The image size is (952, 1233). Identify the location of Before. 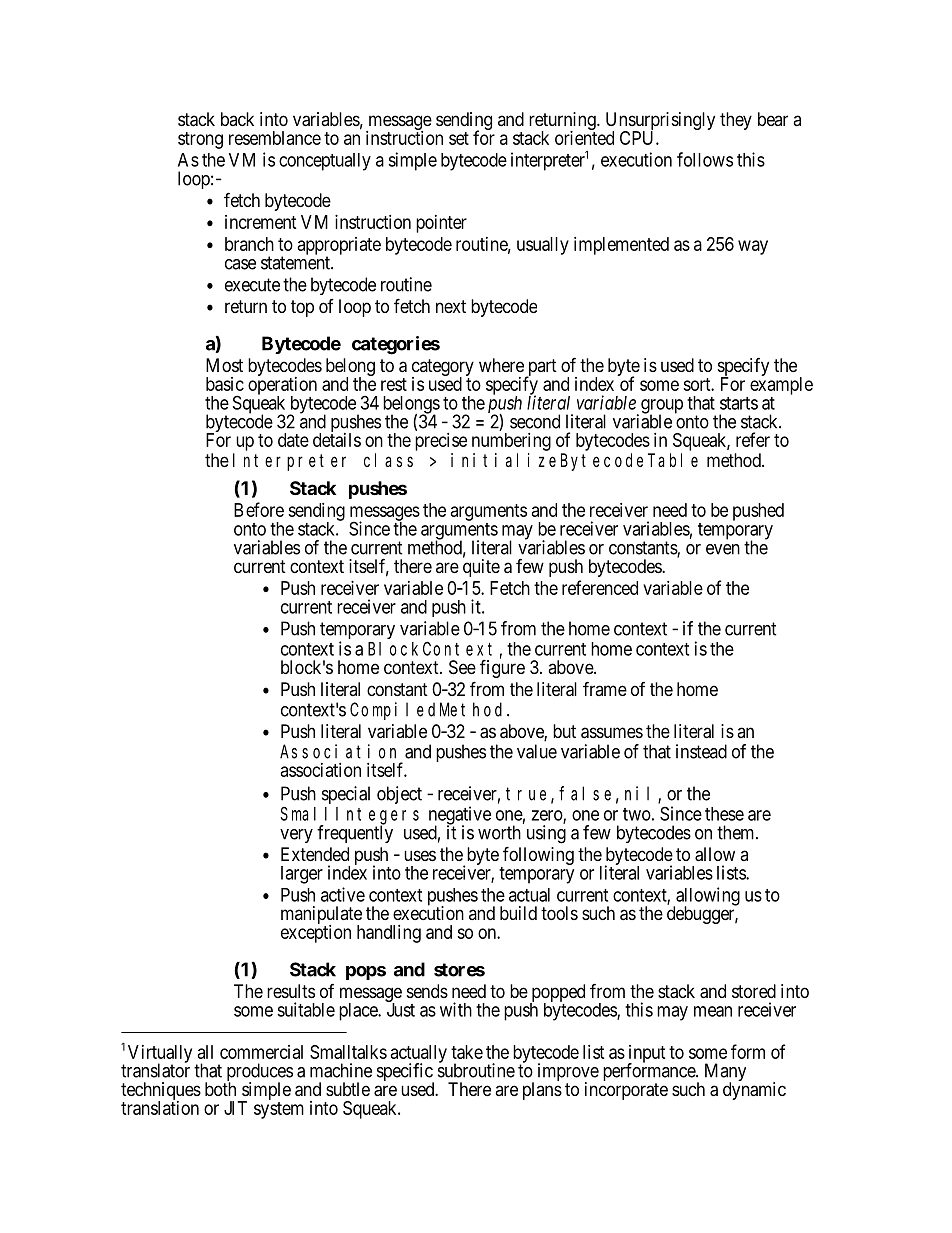
(259, 509).
